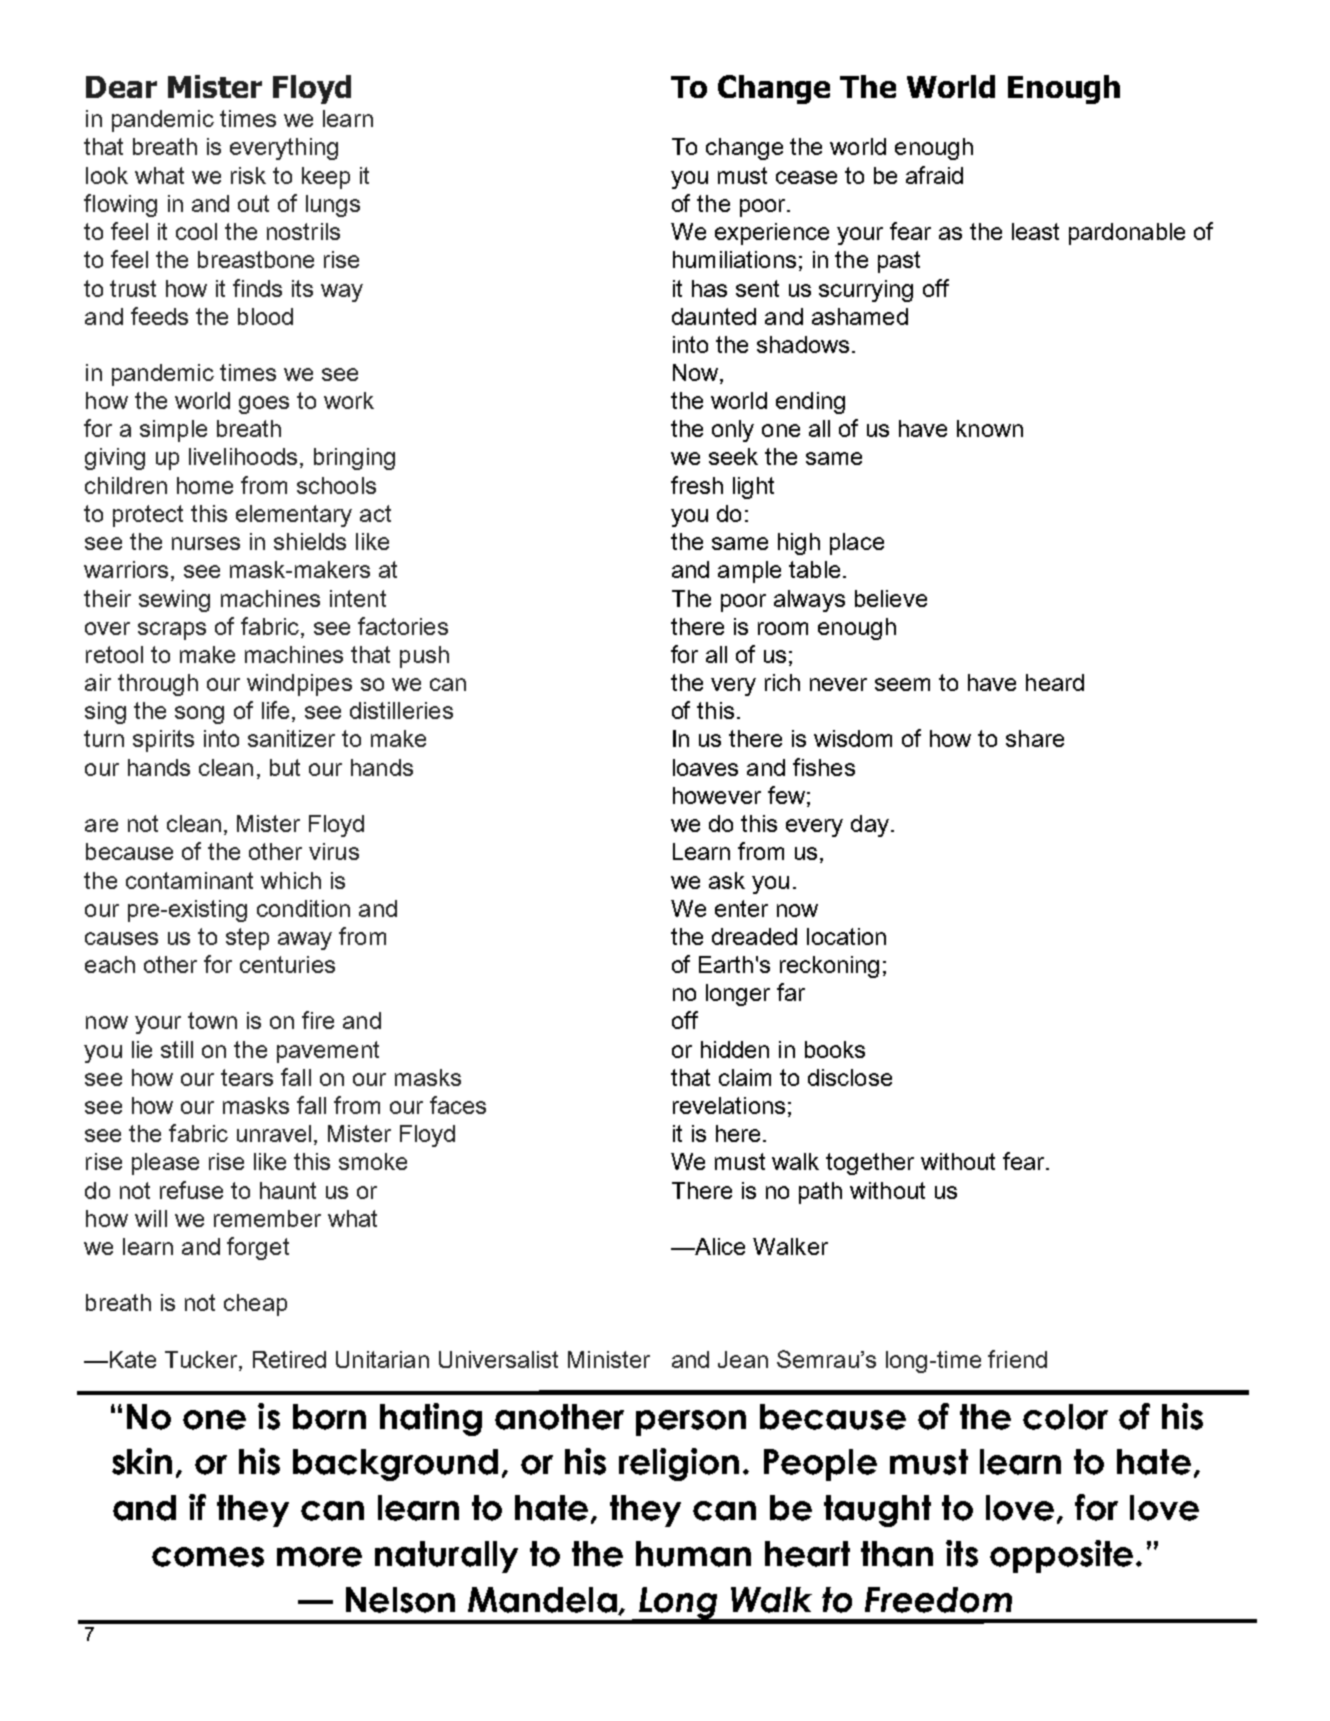  What do you see at coordinates (846, 936) in the screenshot?
I see `location` at bounding box center [846, 936].
